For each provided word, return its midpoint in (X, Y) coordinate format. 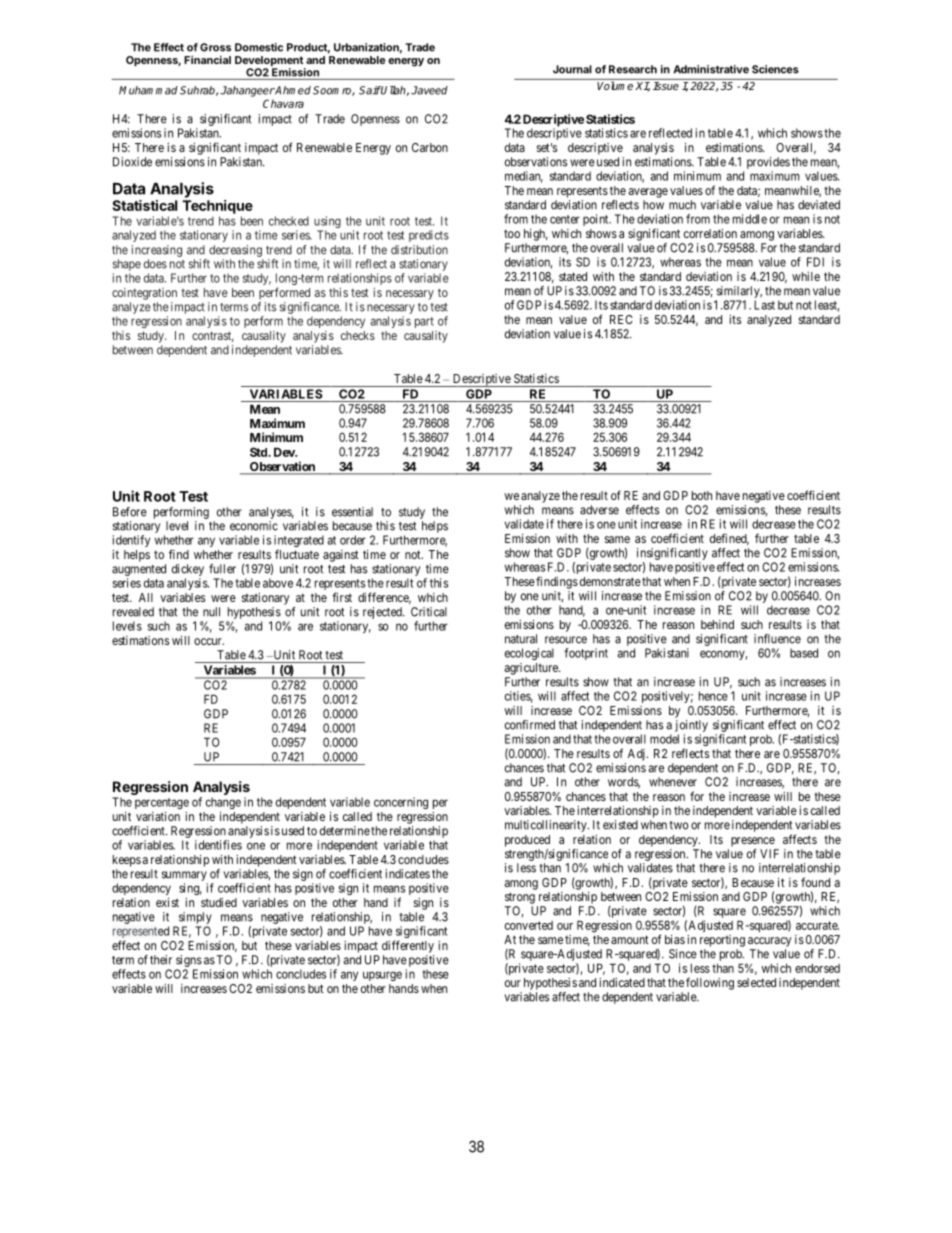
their (161, 960)
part (424, 322)
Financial (207, 59)
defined (729, 539)
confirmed (530, 725)
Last (764, 305)
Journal (572, 69)
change (223, 803)
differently (408, 946)
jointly (691, 726)
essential (352, 512)
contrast (213, 336)
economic (254, 526)
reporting (722, 941)
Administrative (711, 69)
